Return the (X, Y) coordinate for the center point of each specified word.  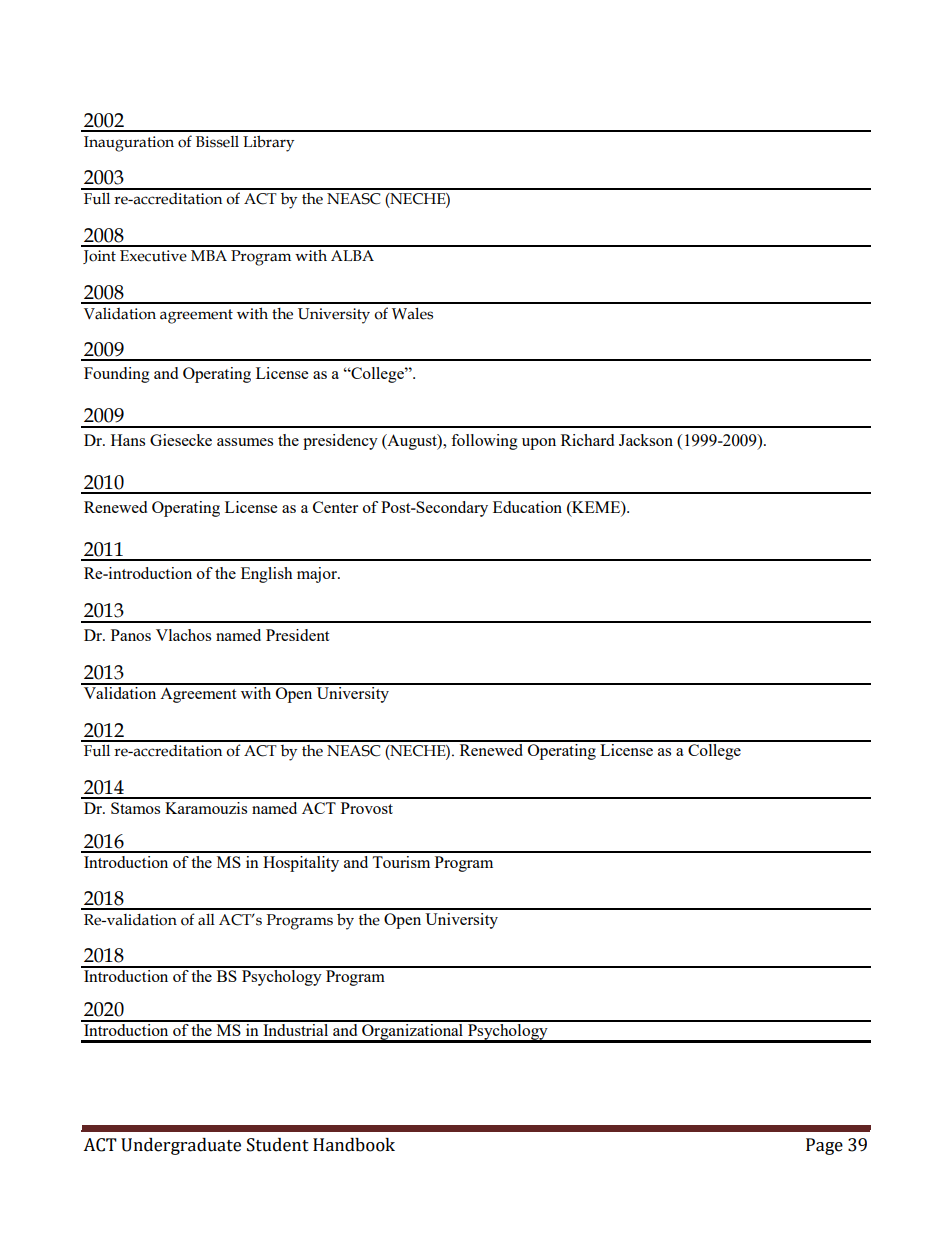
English (267, 575)
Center (335, 507)
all (206, 920)
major (318, 575)
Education (527, 507)
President (297, 635)
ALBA (352, 255)
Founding (117, 375)
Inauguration (129, 144)
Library (268, 143)
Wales (412, 314)
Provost (367, 808)
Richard (587, 440)
